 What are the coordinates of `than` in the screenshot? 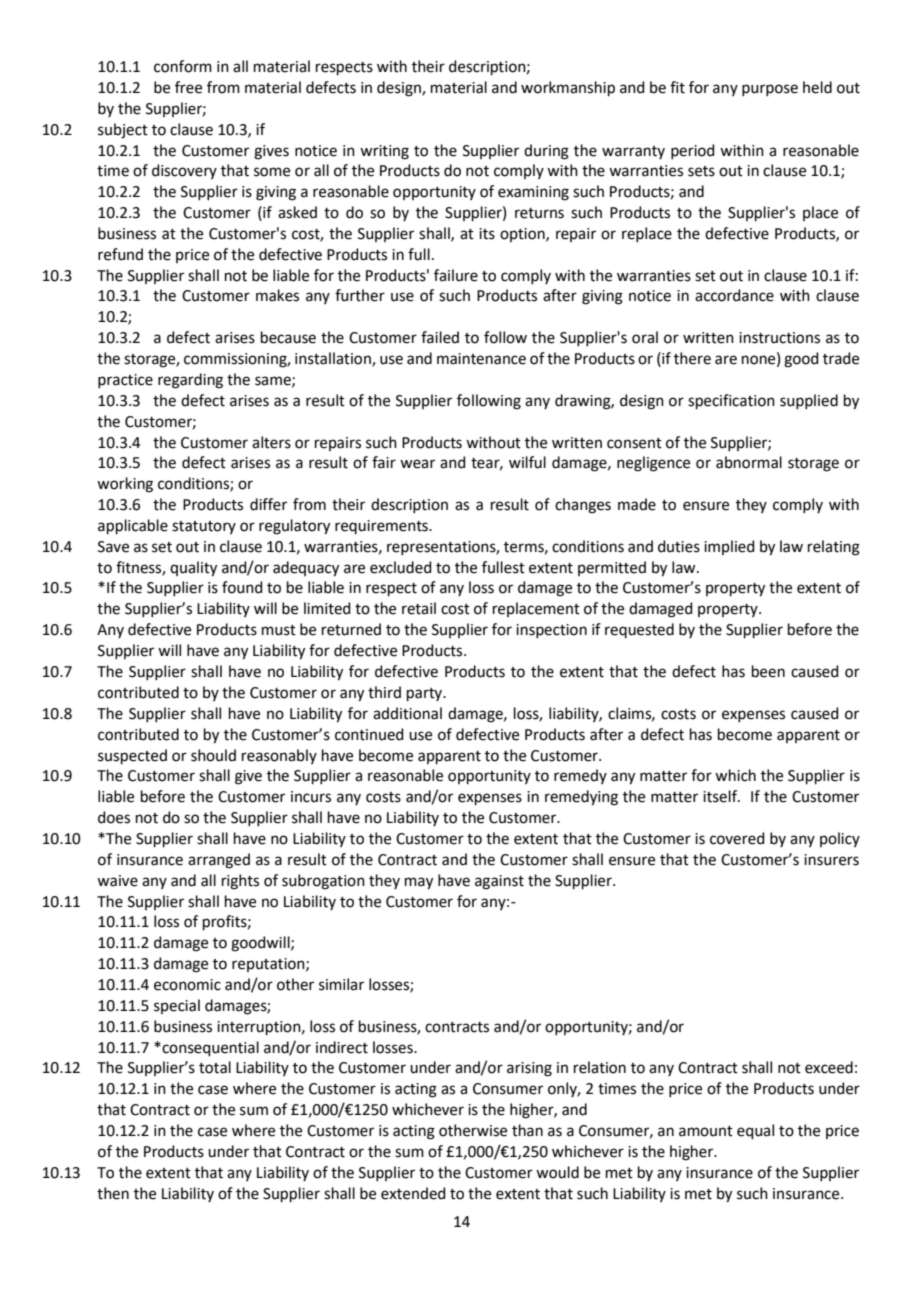 It's located at (527, 1130).
